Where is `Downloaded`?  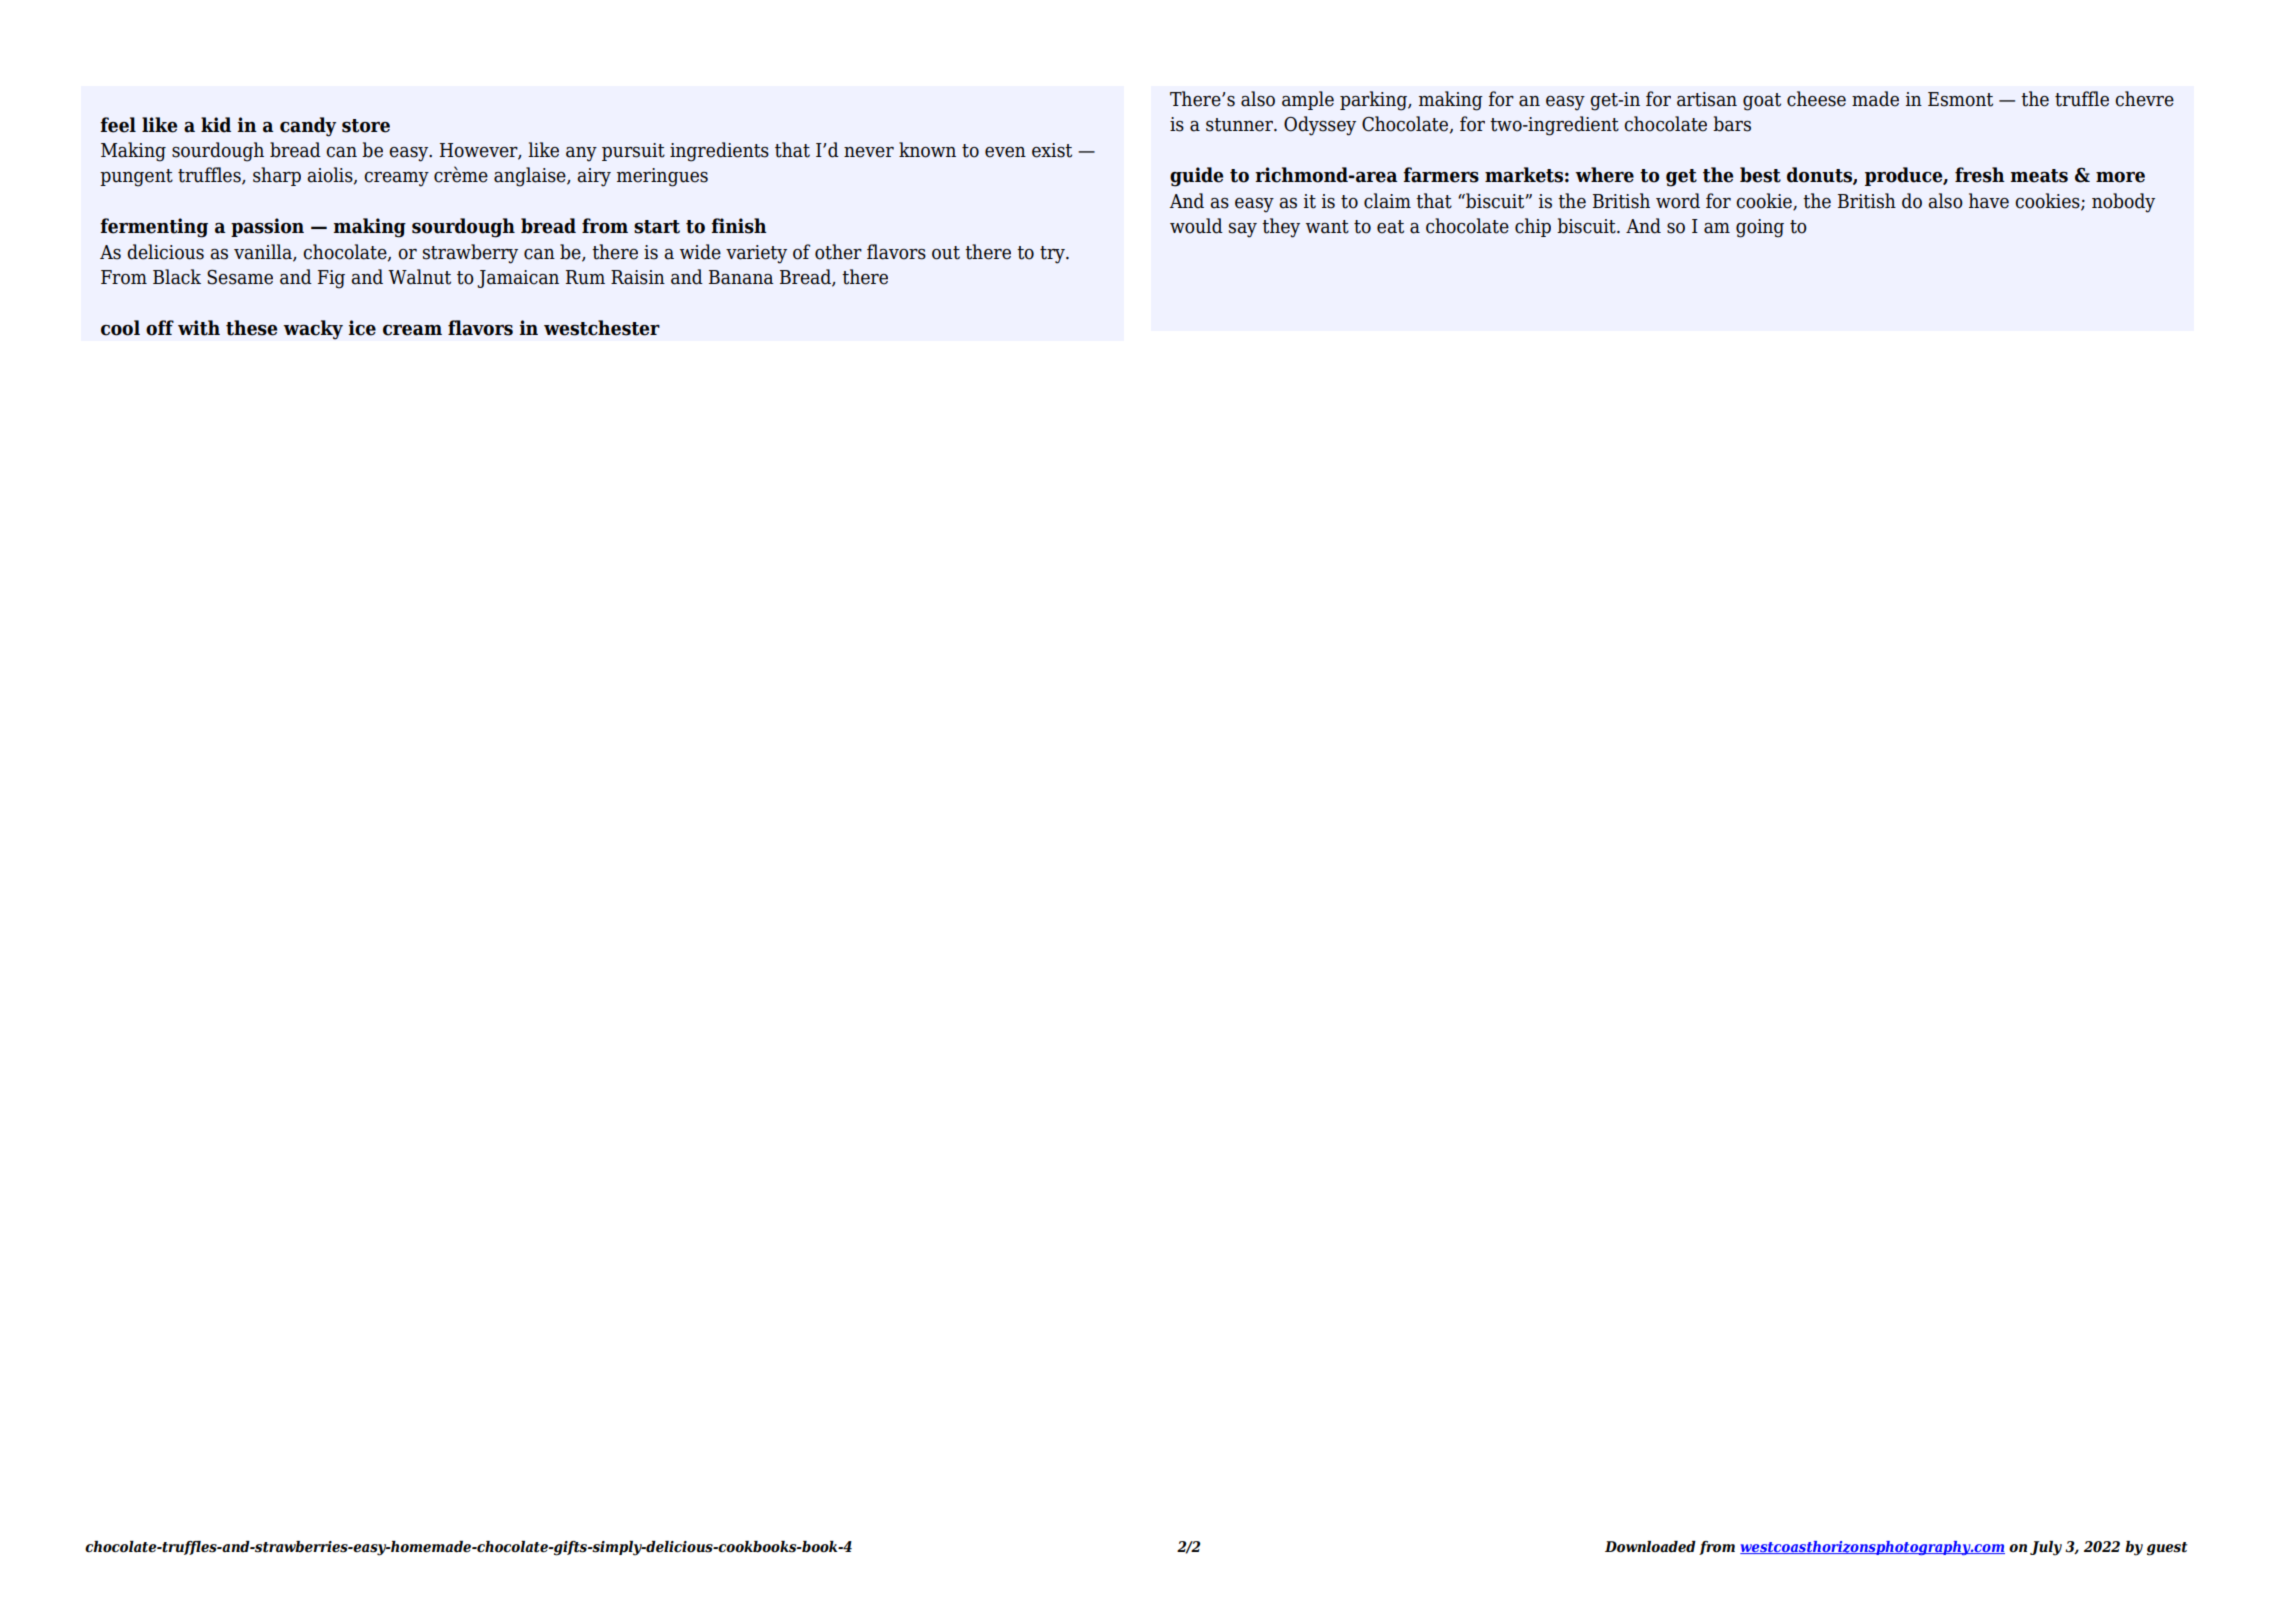
Downloaded is located at coordinates (1650, 1547).
